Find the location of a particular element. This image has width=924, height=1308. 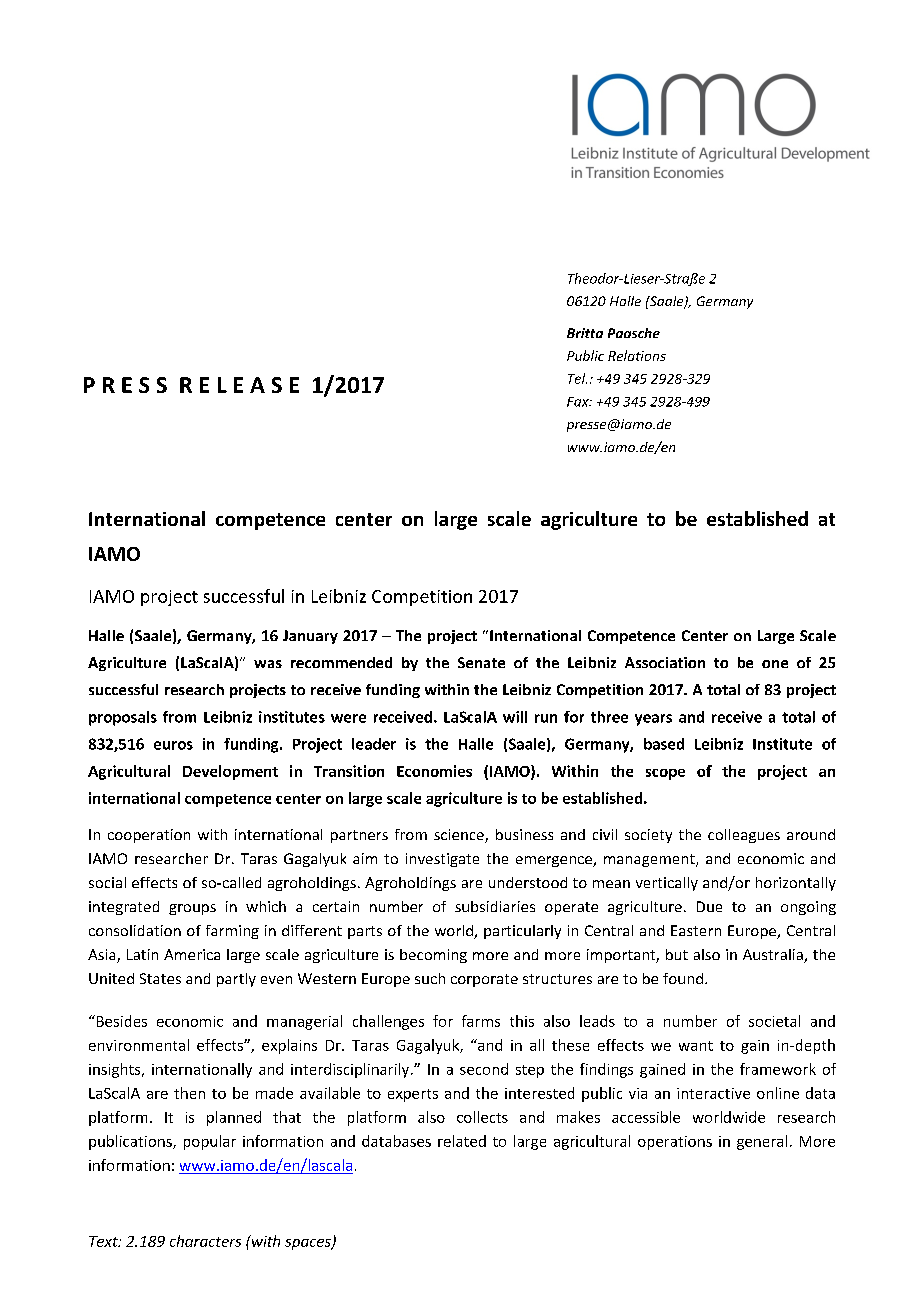

one is located at coordinates (775, 664).
